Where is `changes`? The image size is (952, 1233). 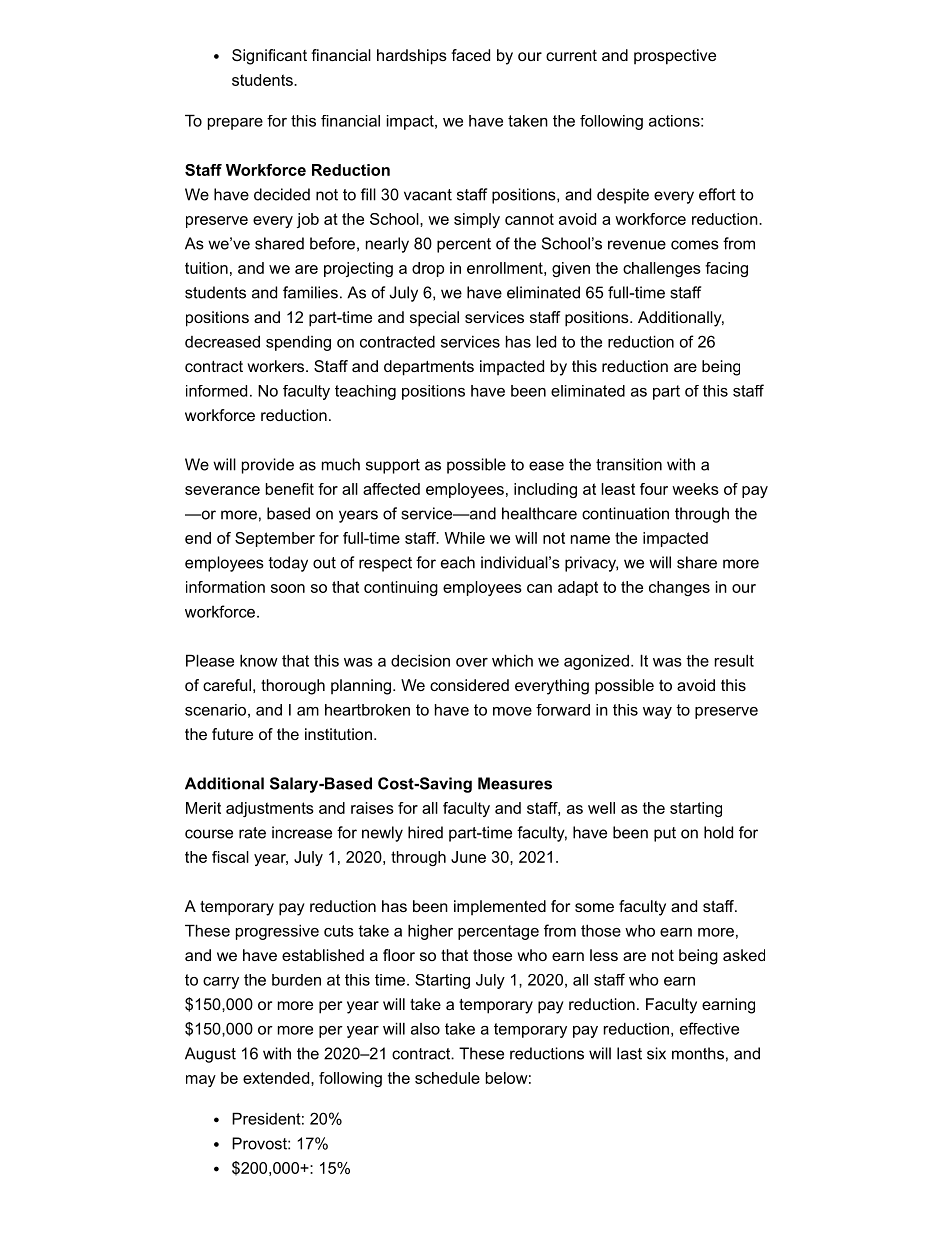
changes is located at coordinates (679, 588).
